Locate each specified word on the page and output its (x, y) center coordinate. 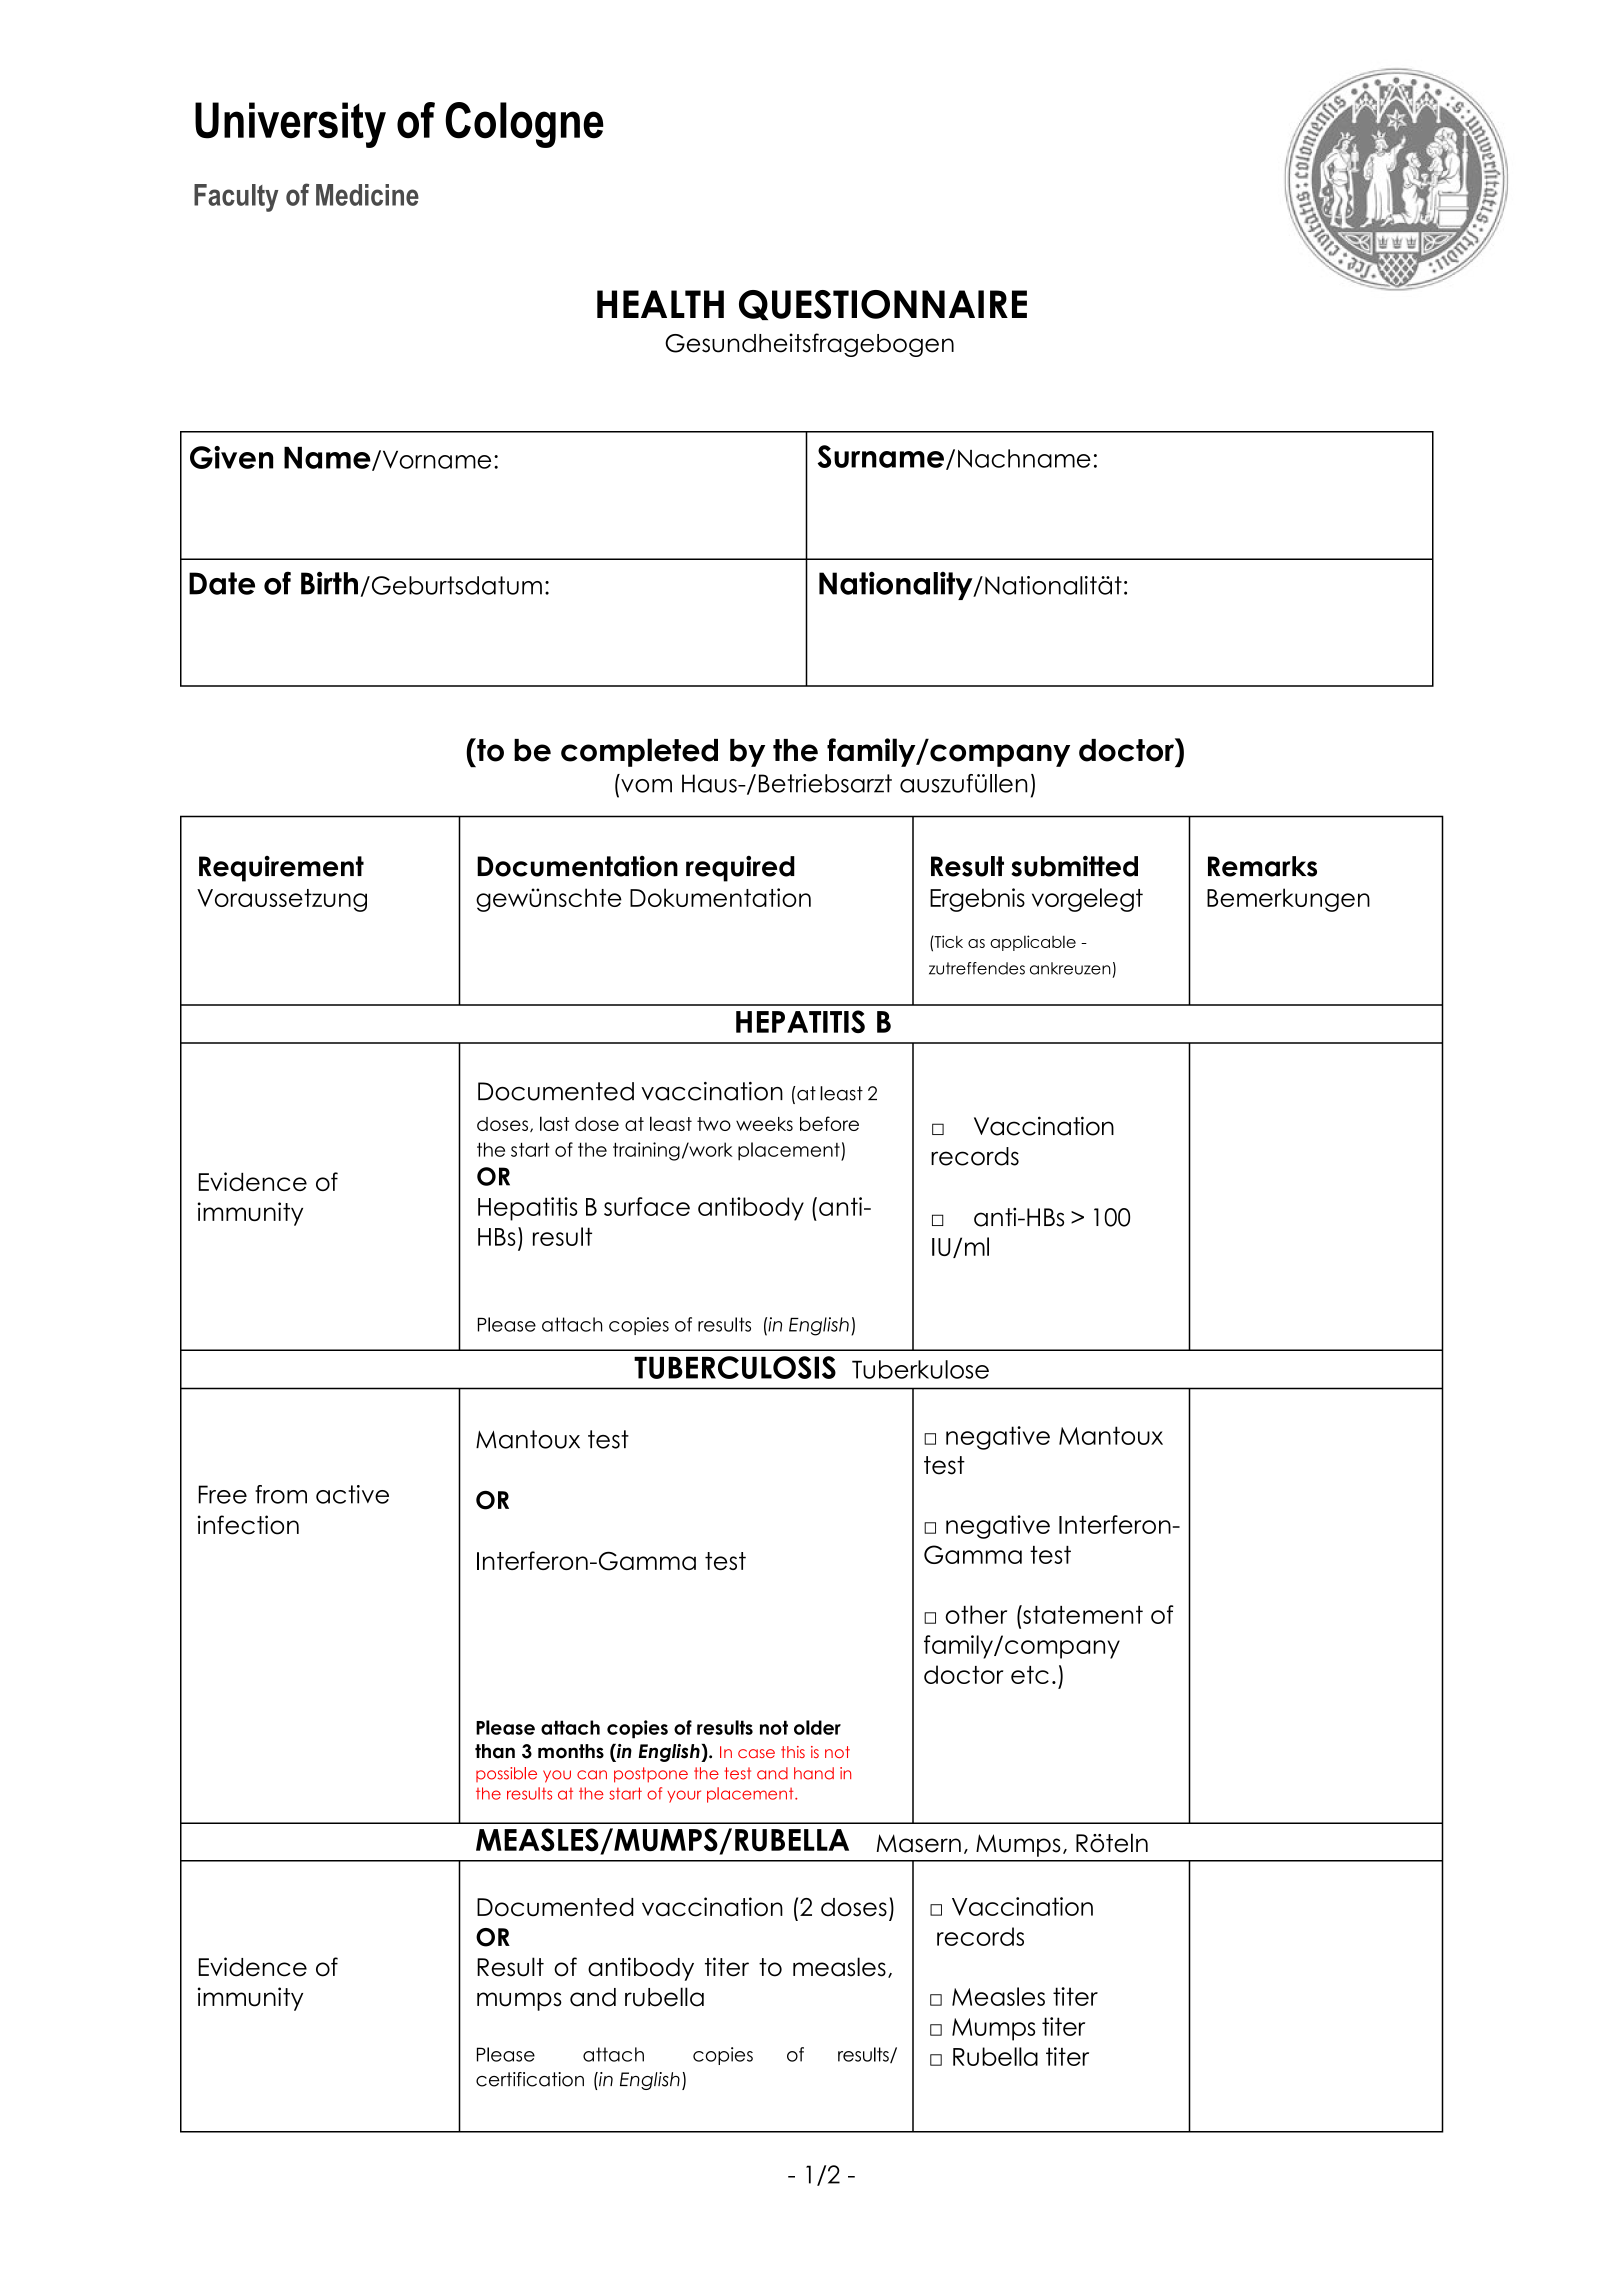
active (352, 1494)
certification (530, 2079)
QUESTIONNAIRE (883, 305)
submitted (1074, 866)
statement (1082, 1614)
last (554, 1123)
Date (222, 583)
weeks (764, 1124)
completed (639, 752)
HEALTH (660, 304)
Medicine (367, 195)
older (817, 1727)
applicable (1033, 943)
